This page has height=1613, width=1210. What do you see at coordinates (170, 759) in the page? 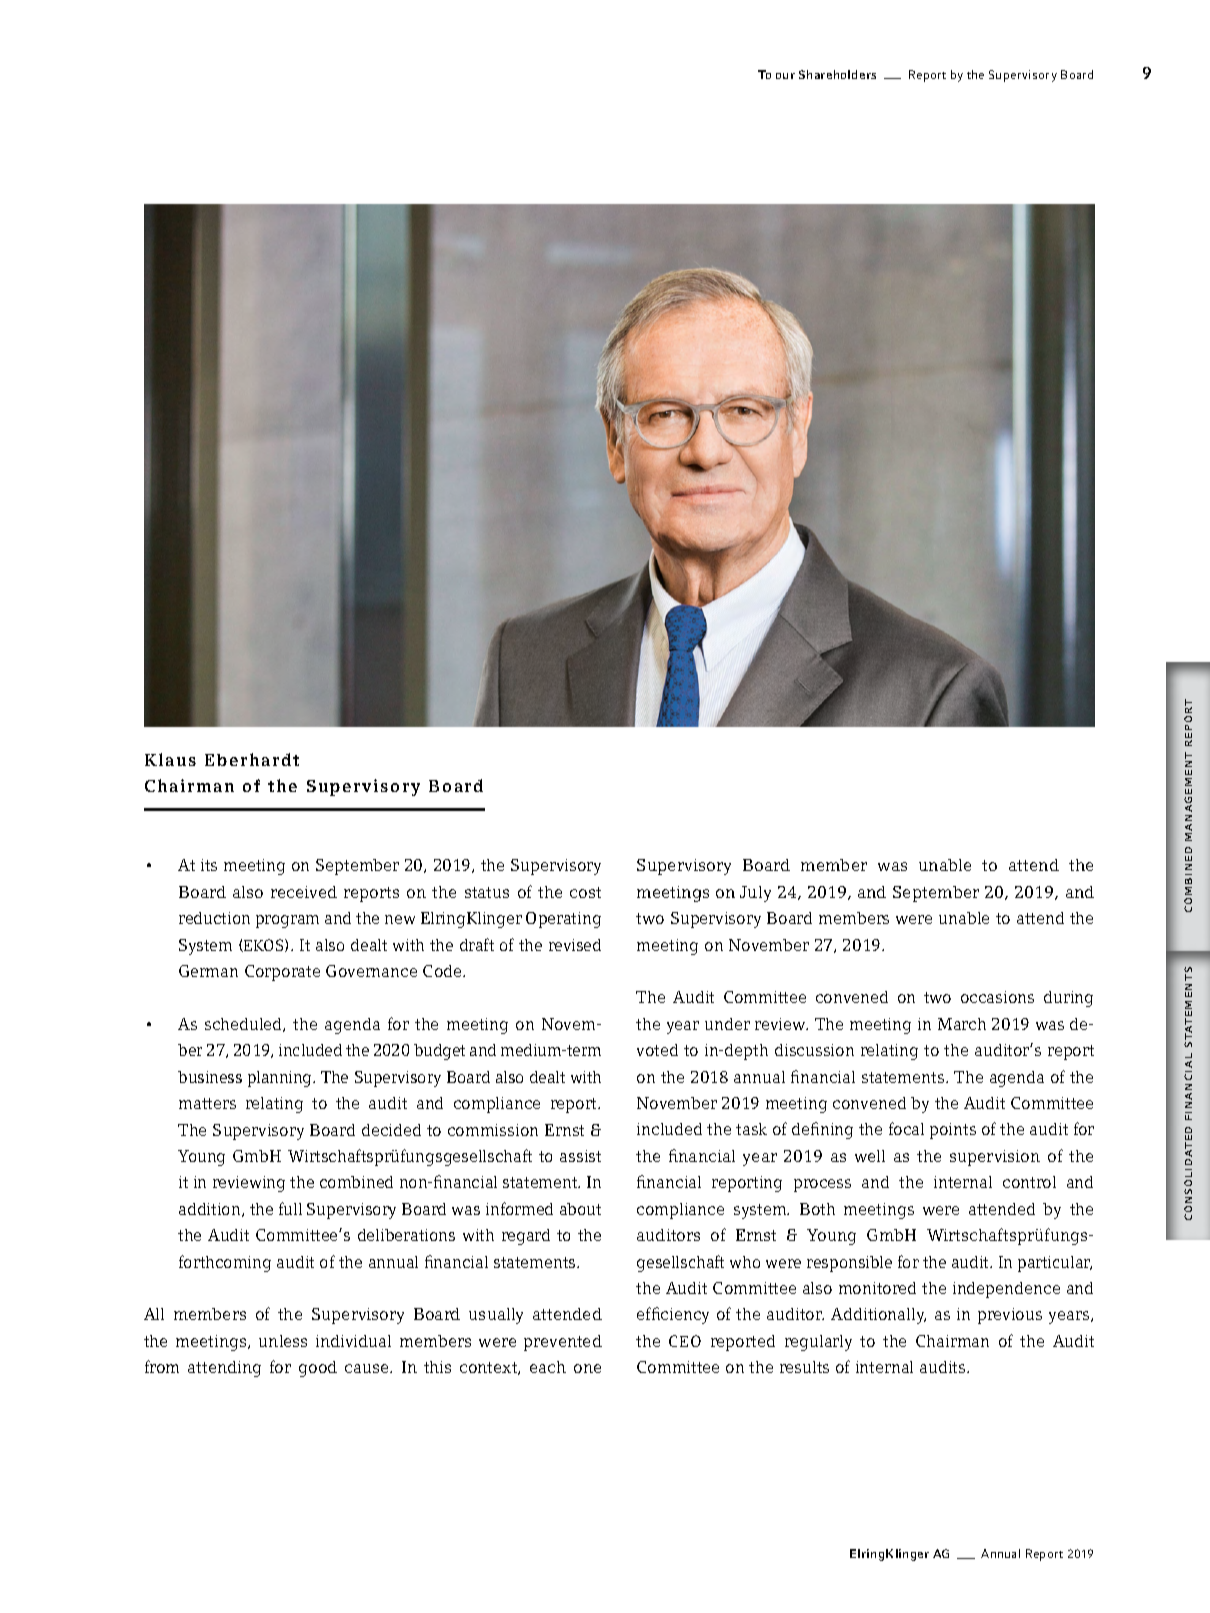
I see `Klaus` at bounding box center [170, 759].
